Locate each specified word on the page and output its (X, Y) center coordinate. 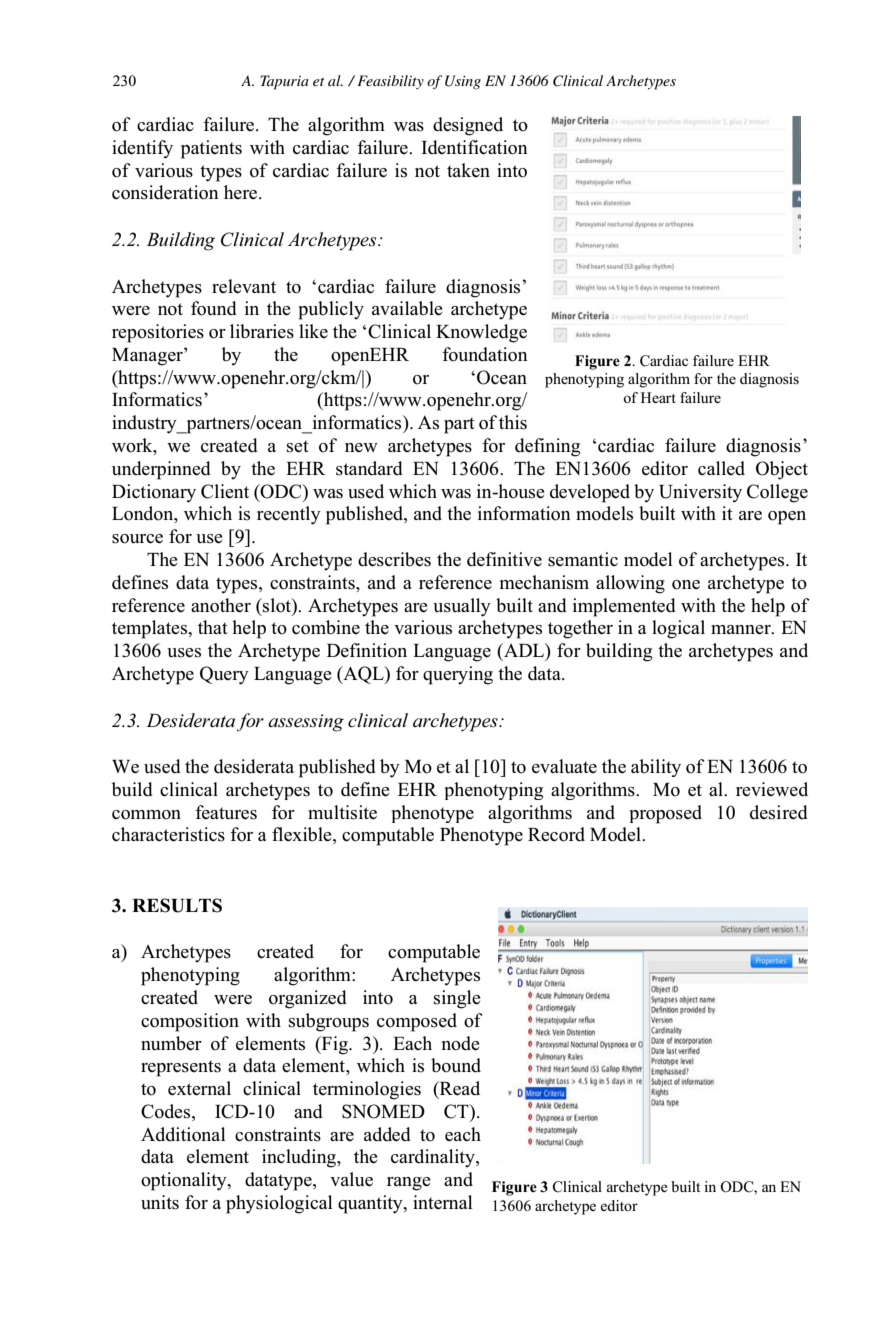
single (457, 999)
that (213, 627)
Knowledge (481, 333)
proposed (666, 814)
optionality (185, 1181)
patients (211, 149)
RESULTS (177, 905)
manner (742, 630)
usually (462, 607)
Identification (474, 147)
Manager (148, 357)
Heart (658, 397)
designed (468, 126)
